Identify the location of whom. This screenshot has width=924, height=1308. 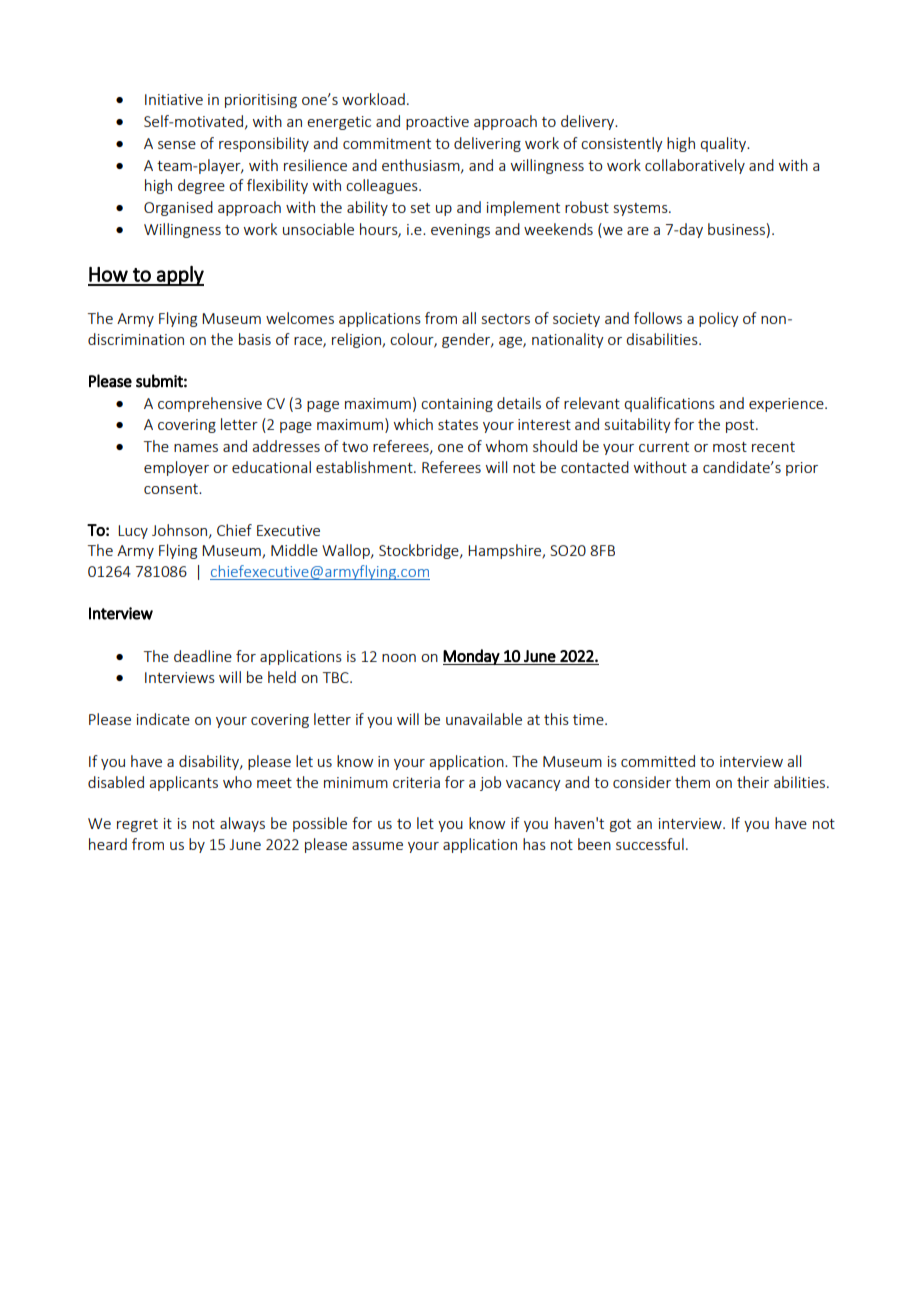
(507, 446).
